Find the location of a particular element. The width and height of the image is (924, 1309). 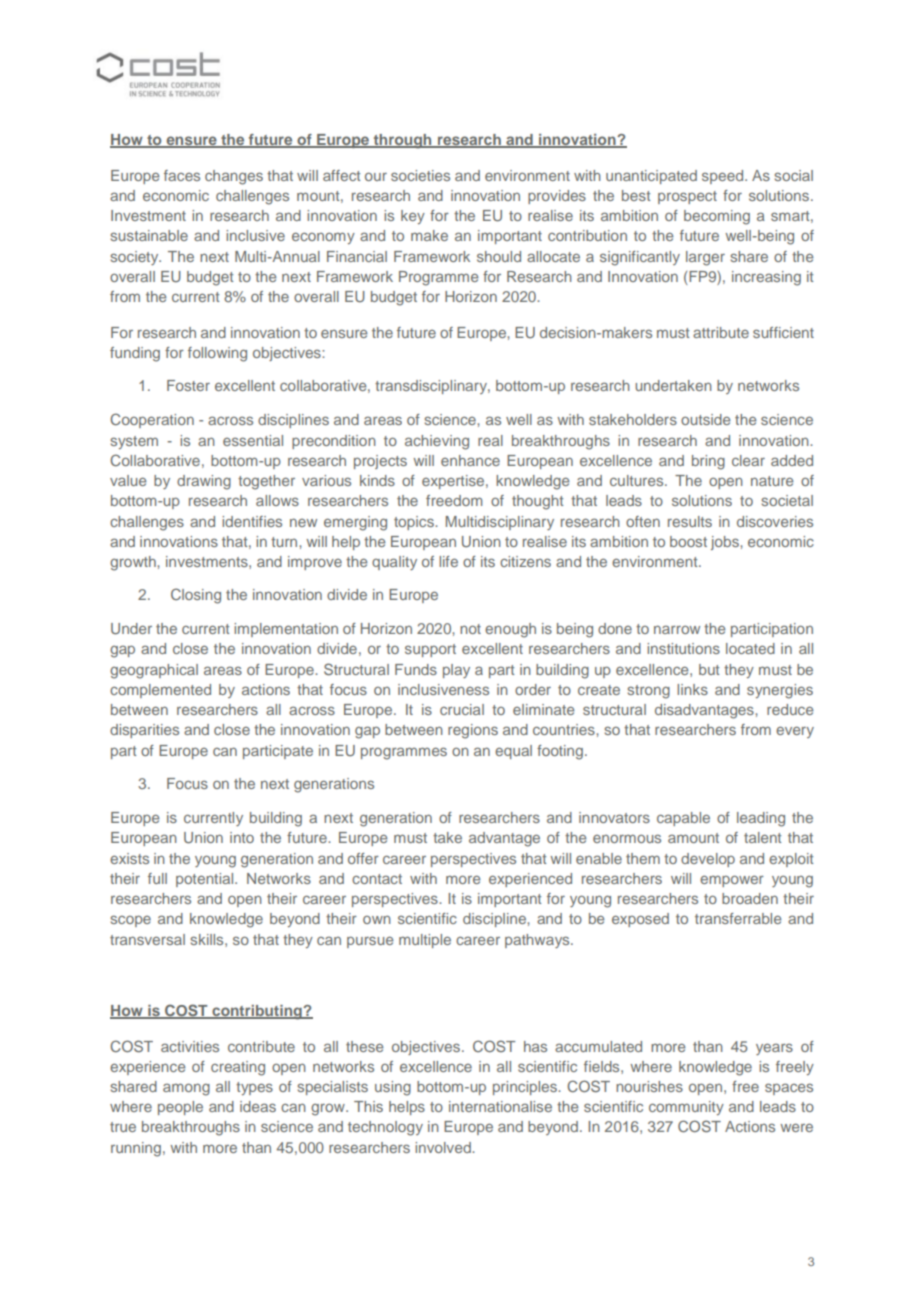

expertise is located at coordinates (454, 482).
